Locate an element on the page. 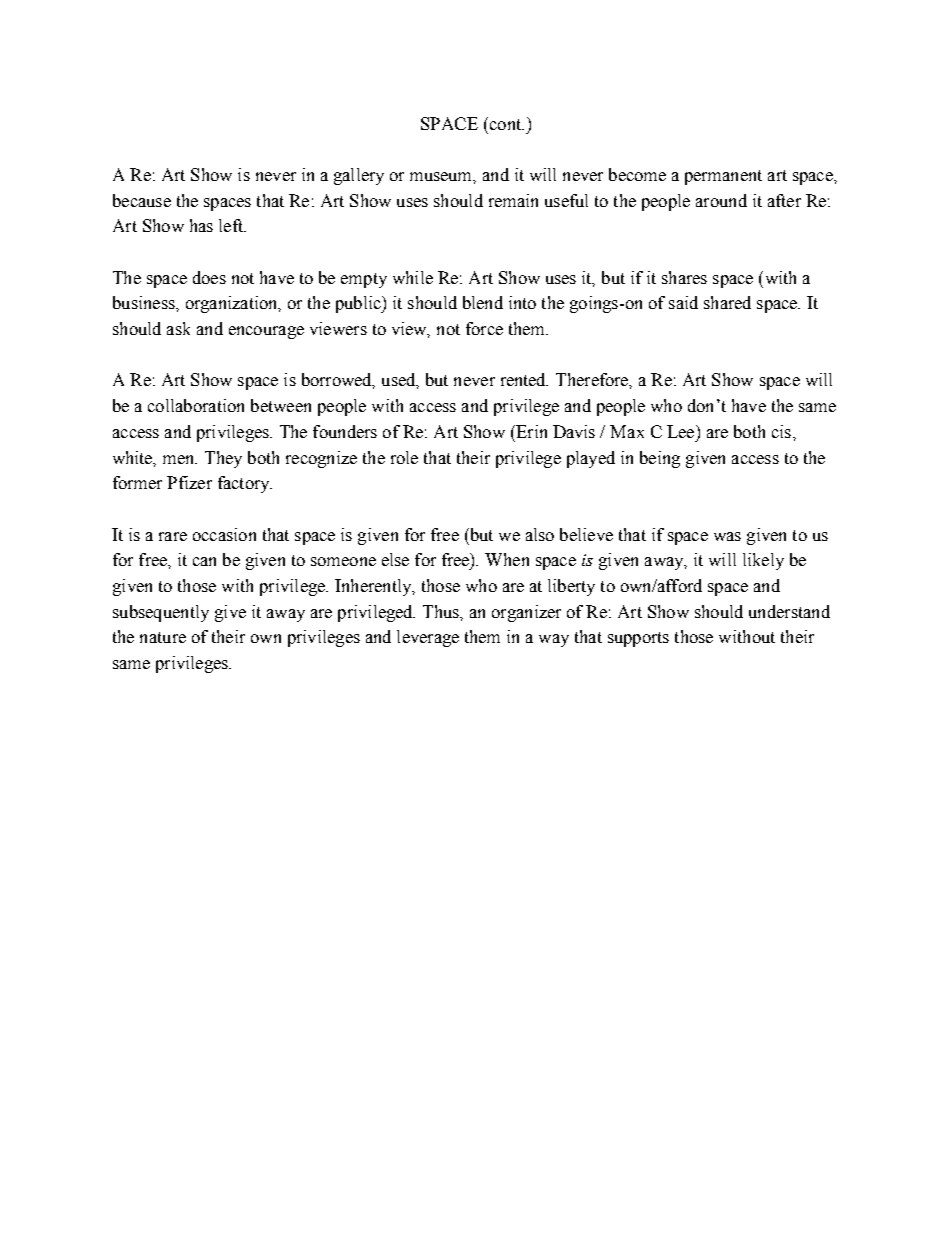 The width and height of the document is (952, 1233). subsequently is located at coordinates (161, 613).
